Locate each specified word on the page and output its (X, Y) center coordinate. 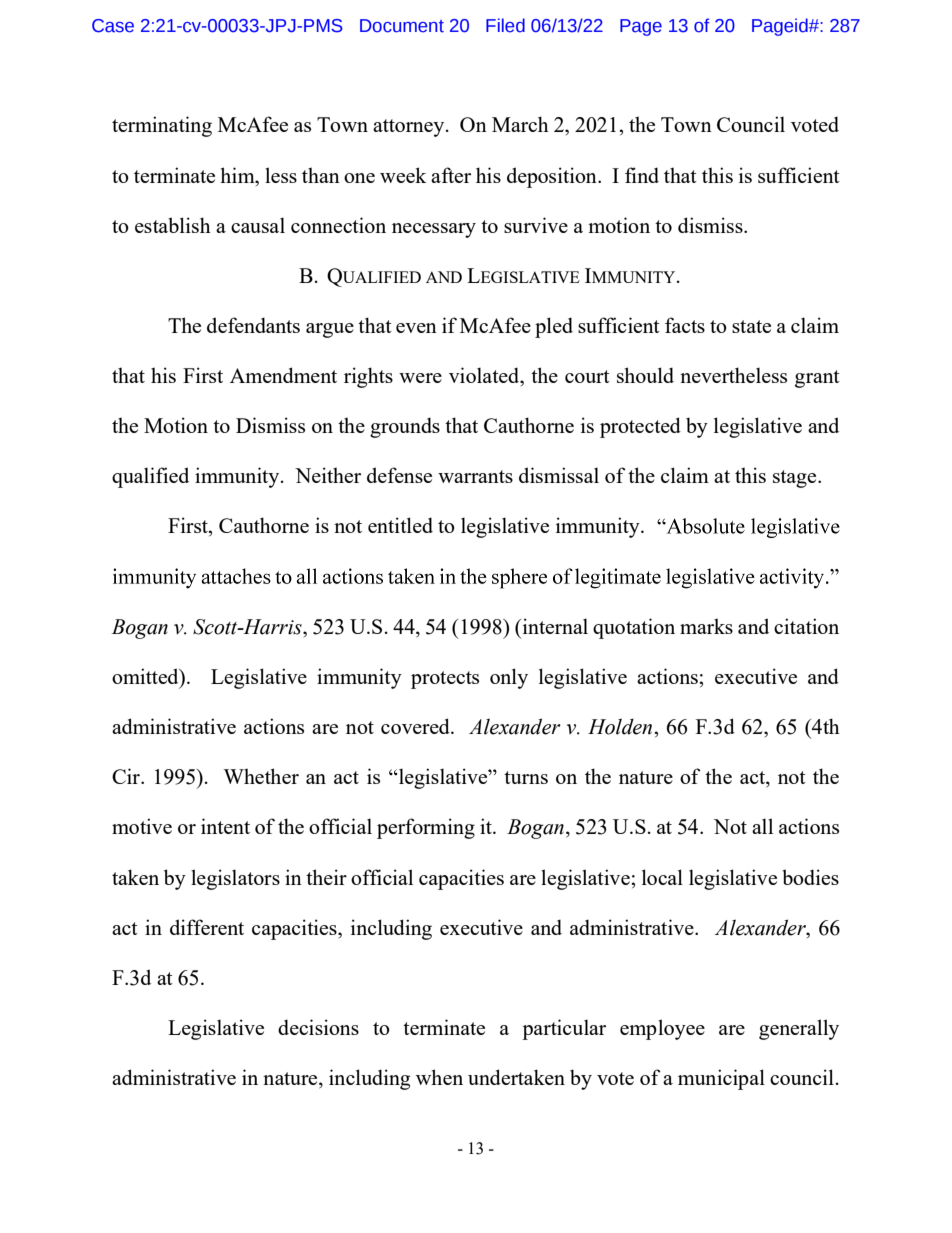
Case (113, 26)
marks (706, 626)
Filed (505, 25)
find (642, 175)
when (439, 1077)
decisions (318, 1027)
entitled (400, 525)
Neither (328, 475)
